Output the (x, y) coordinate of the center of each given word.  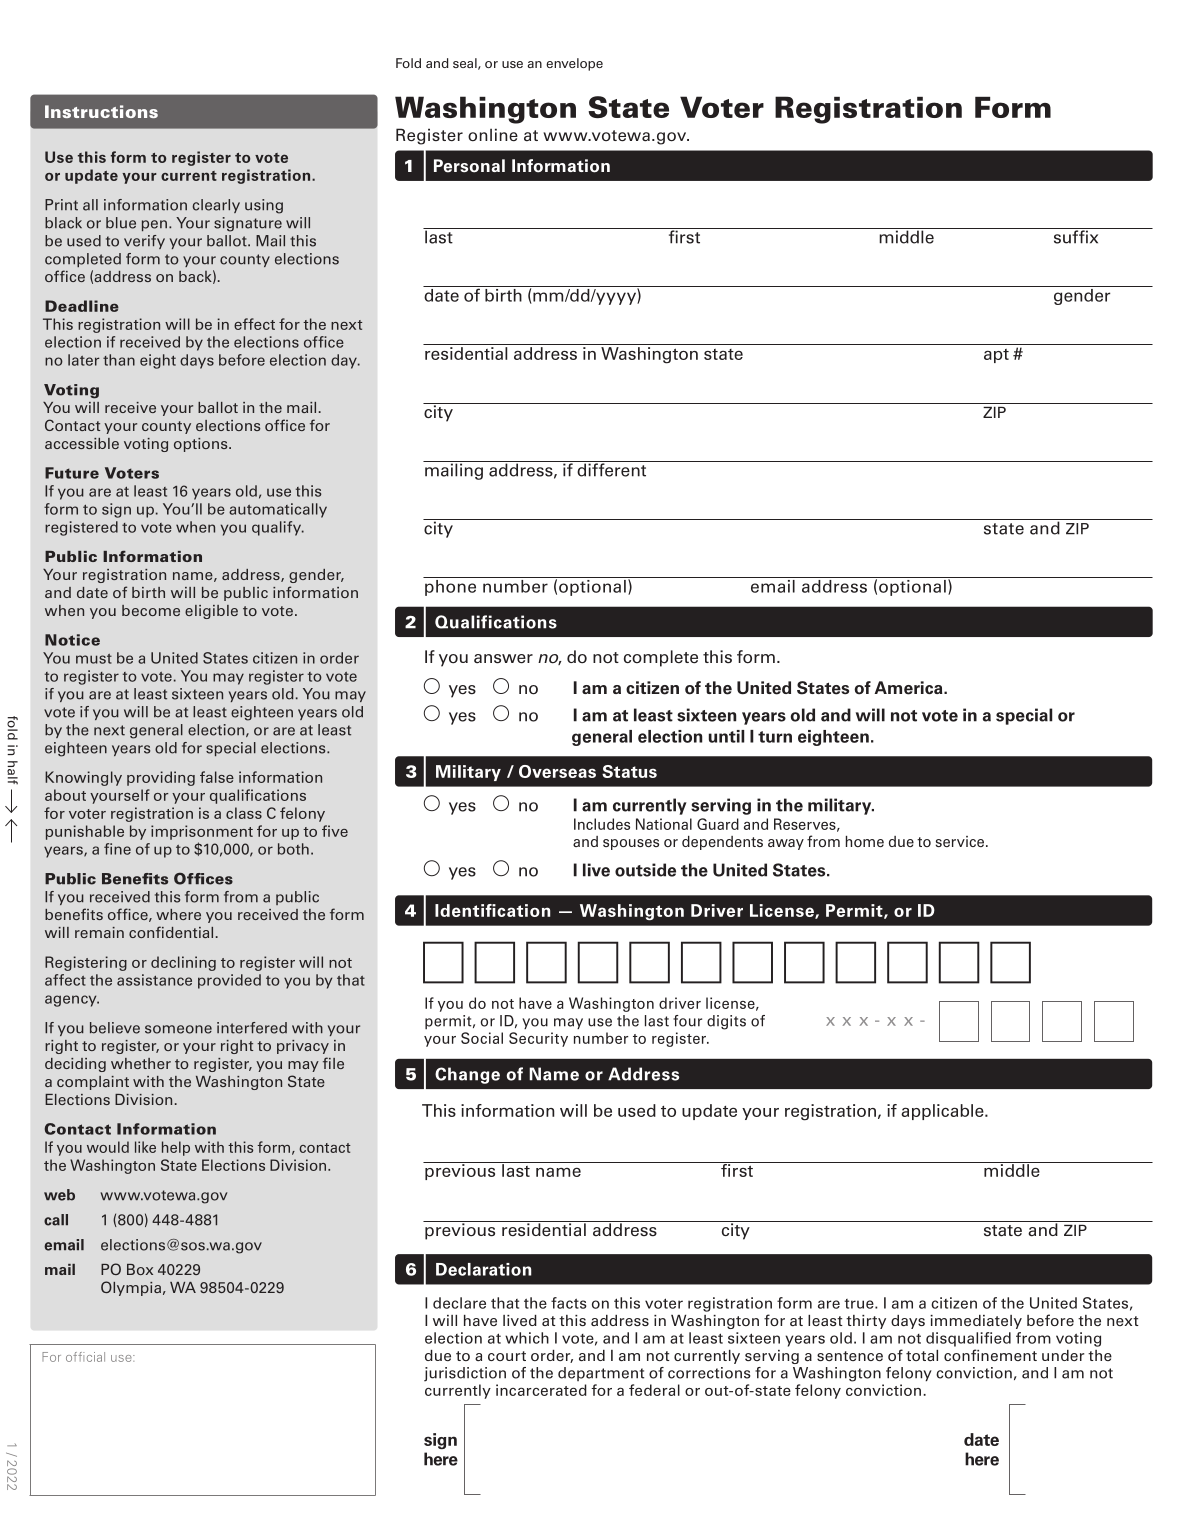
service (961, 841)
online (493, 134)
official (85, 1357)
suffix (1076, 236)
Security (538, 1039)
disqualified (968, 1339)
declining (183, 963)
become (151, 610)
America (909, 688)
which (527, 1338)
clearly (216, 206)
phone (450, 588)
